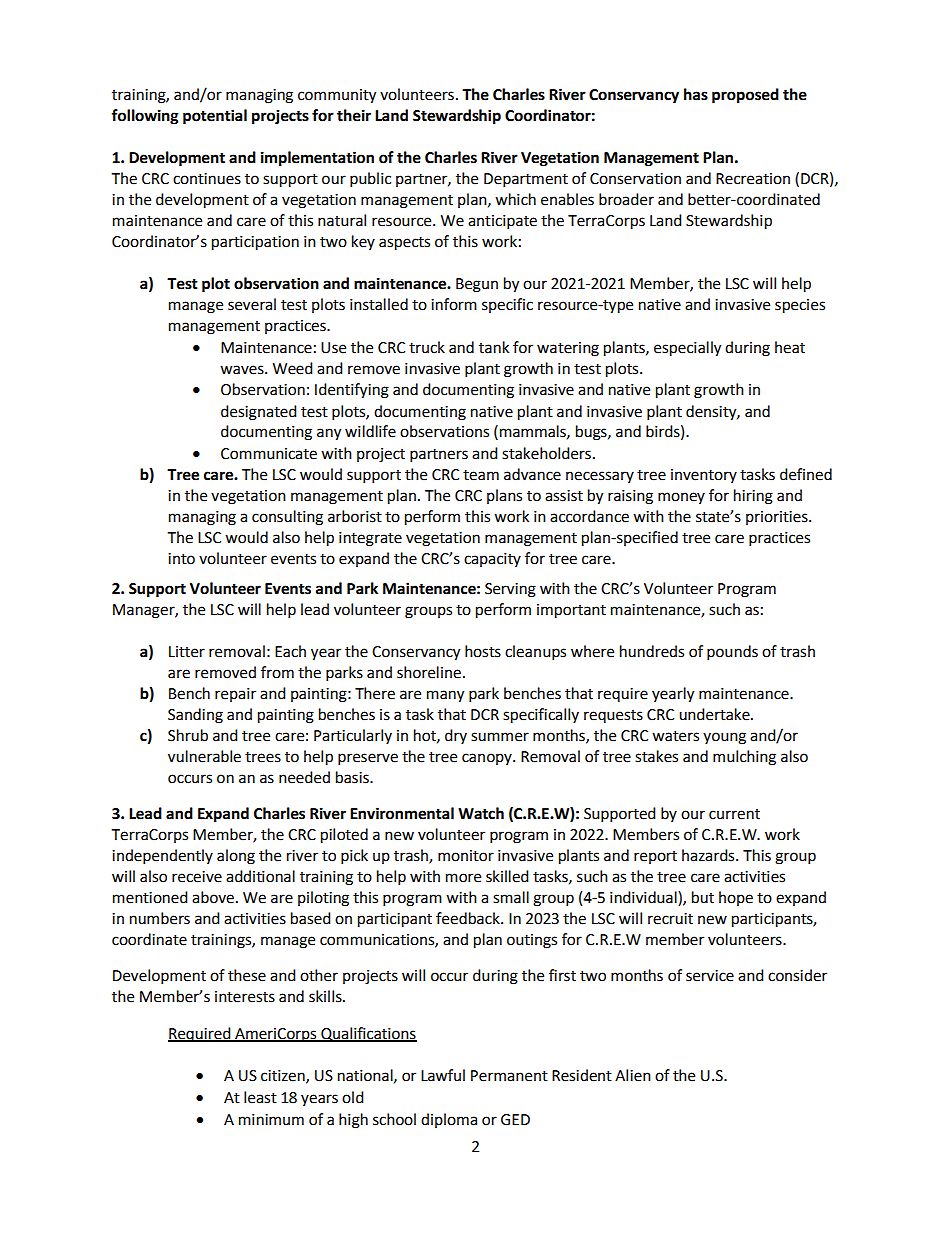  What do you see at coordinates (526, 180) in the document?
I see `Department` at bounding box center [526, 180].
